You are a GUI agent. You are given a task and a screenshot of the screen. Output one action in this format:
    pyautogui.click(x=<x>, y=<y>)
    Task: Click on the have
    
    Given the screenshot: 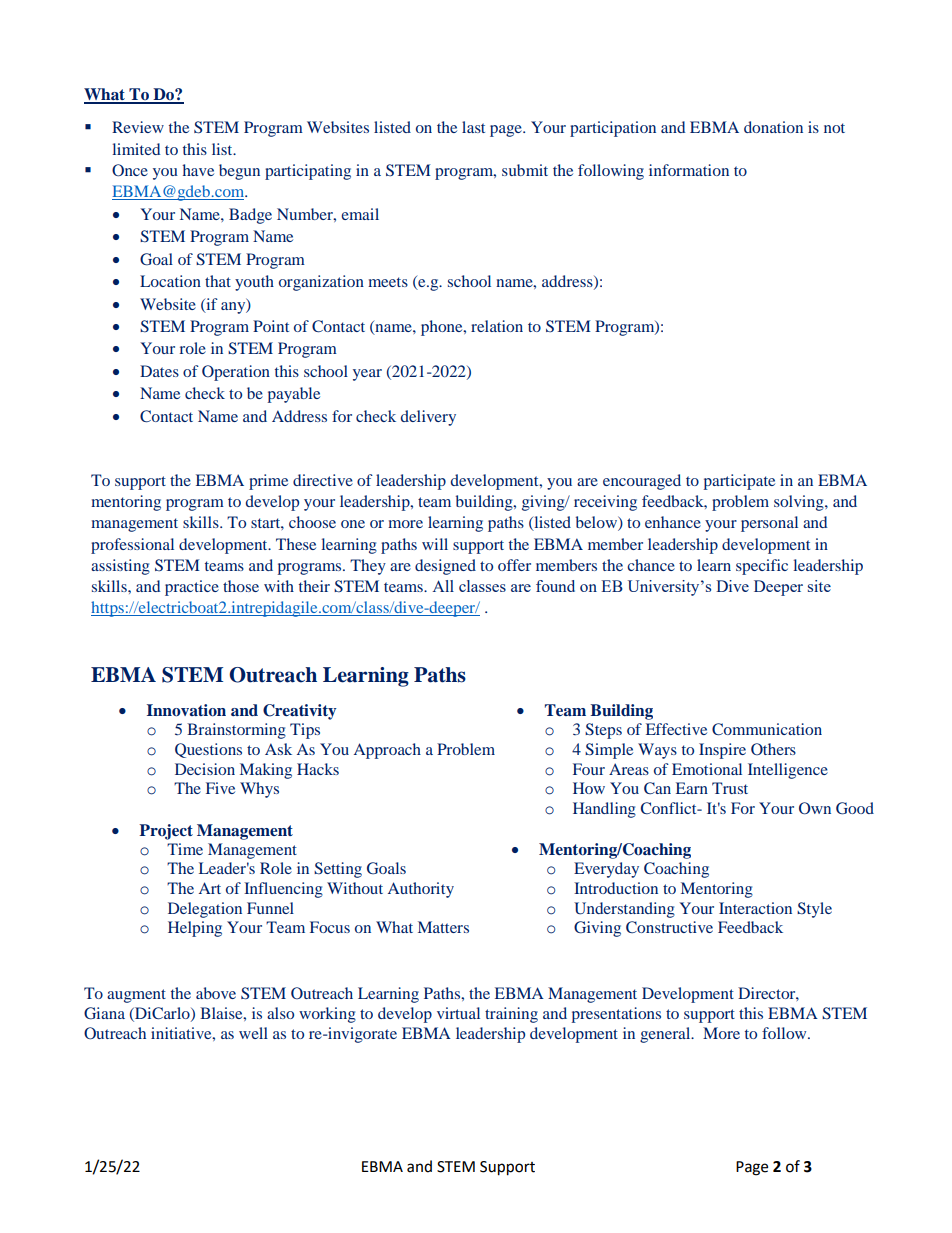 What is the action you would take?
    pyautogui.click(x=198, y=170)
